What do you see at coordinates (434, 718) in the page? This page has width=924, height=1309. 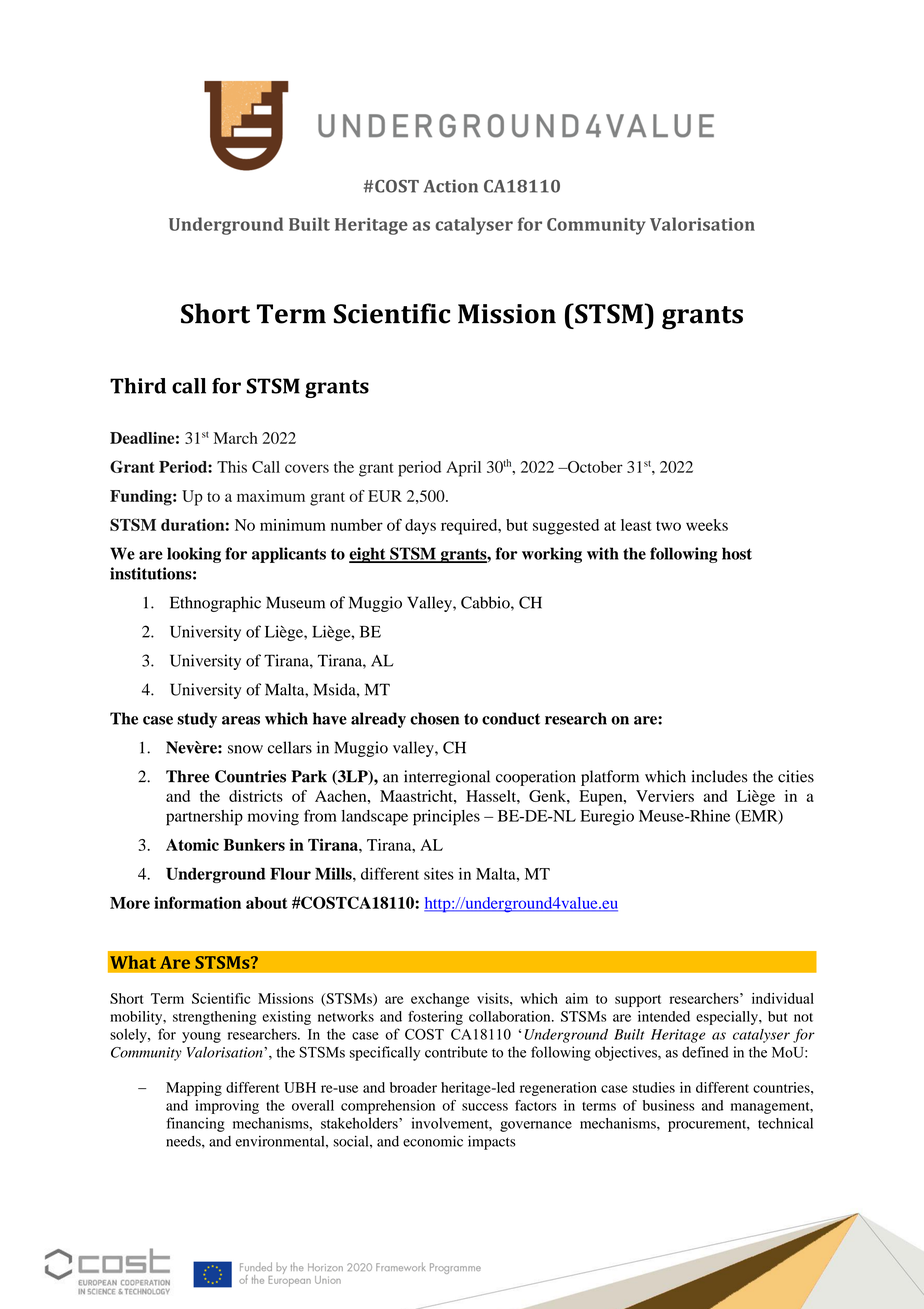 I see `chosen` at bounding box center [434, 718].
